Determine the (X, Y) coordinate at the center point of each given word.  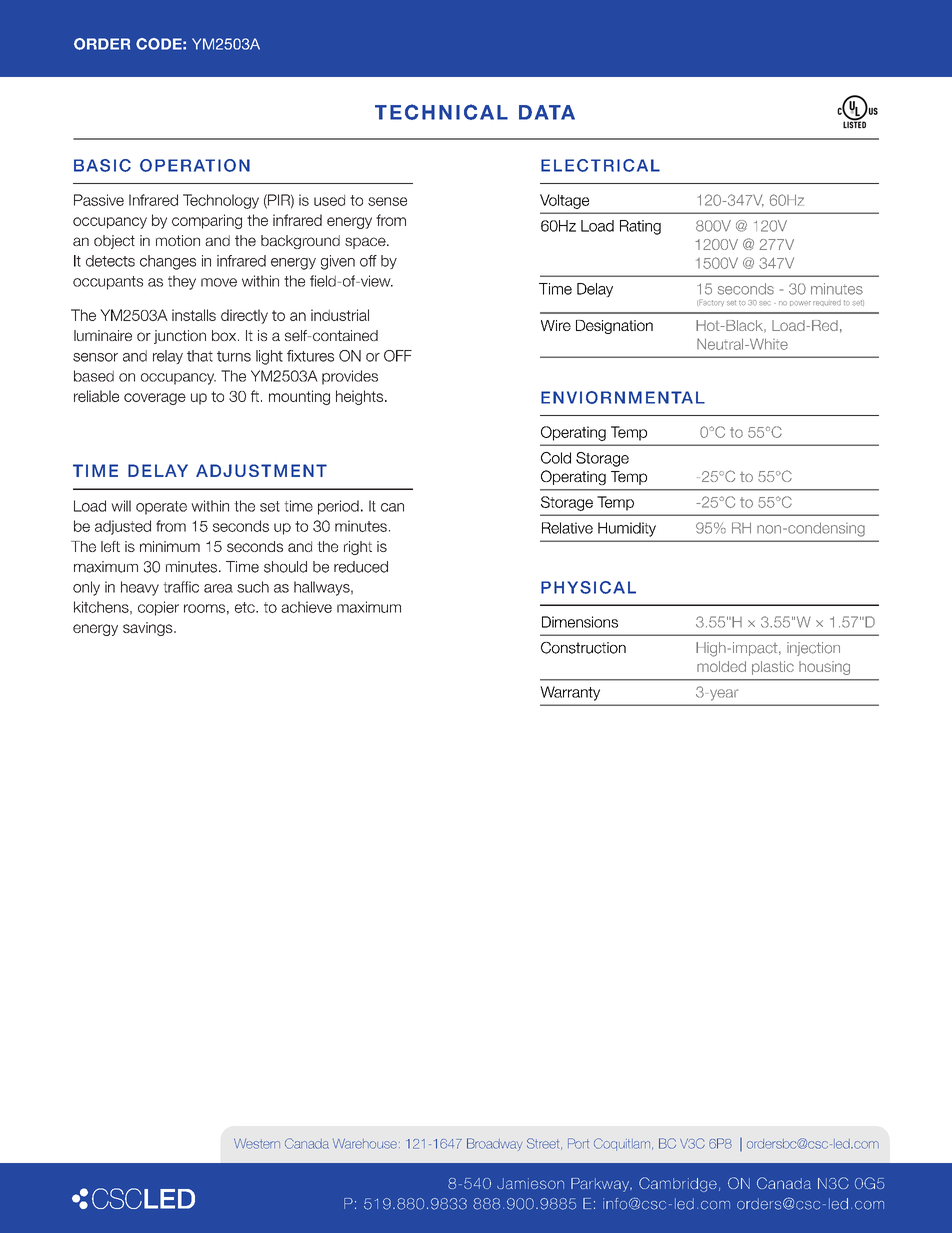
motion (178, 240)
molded (721, 666)
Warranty (570, 693)
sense (387, 201)
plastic (773, 668)
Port (578, 1143)
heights (361, 397)
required (827, 303)
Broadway (494, 1144)
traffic (181, 587)
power (800, 303)
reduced (361, 567)
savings (149, 629)
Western (257, 1144)
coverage (155, 399)
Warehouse (365, 1144)
